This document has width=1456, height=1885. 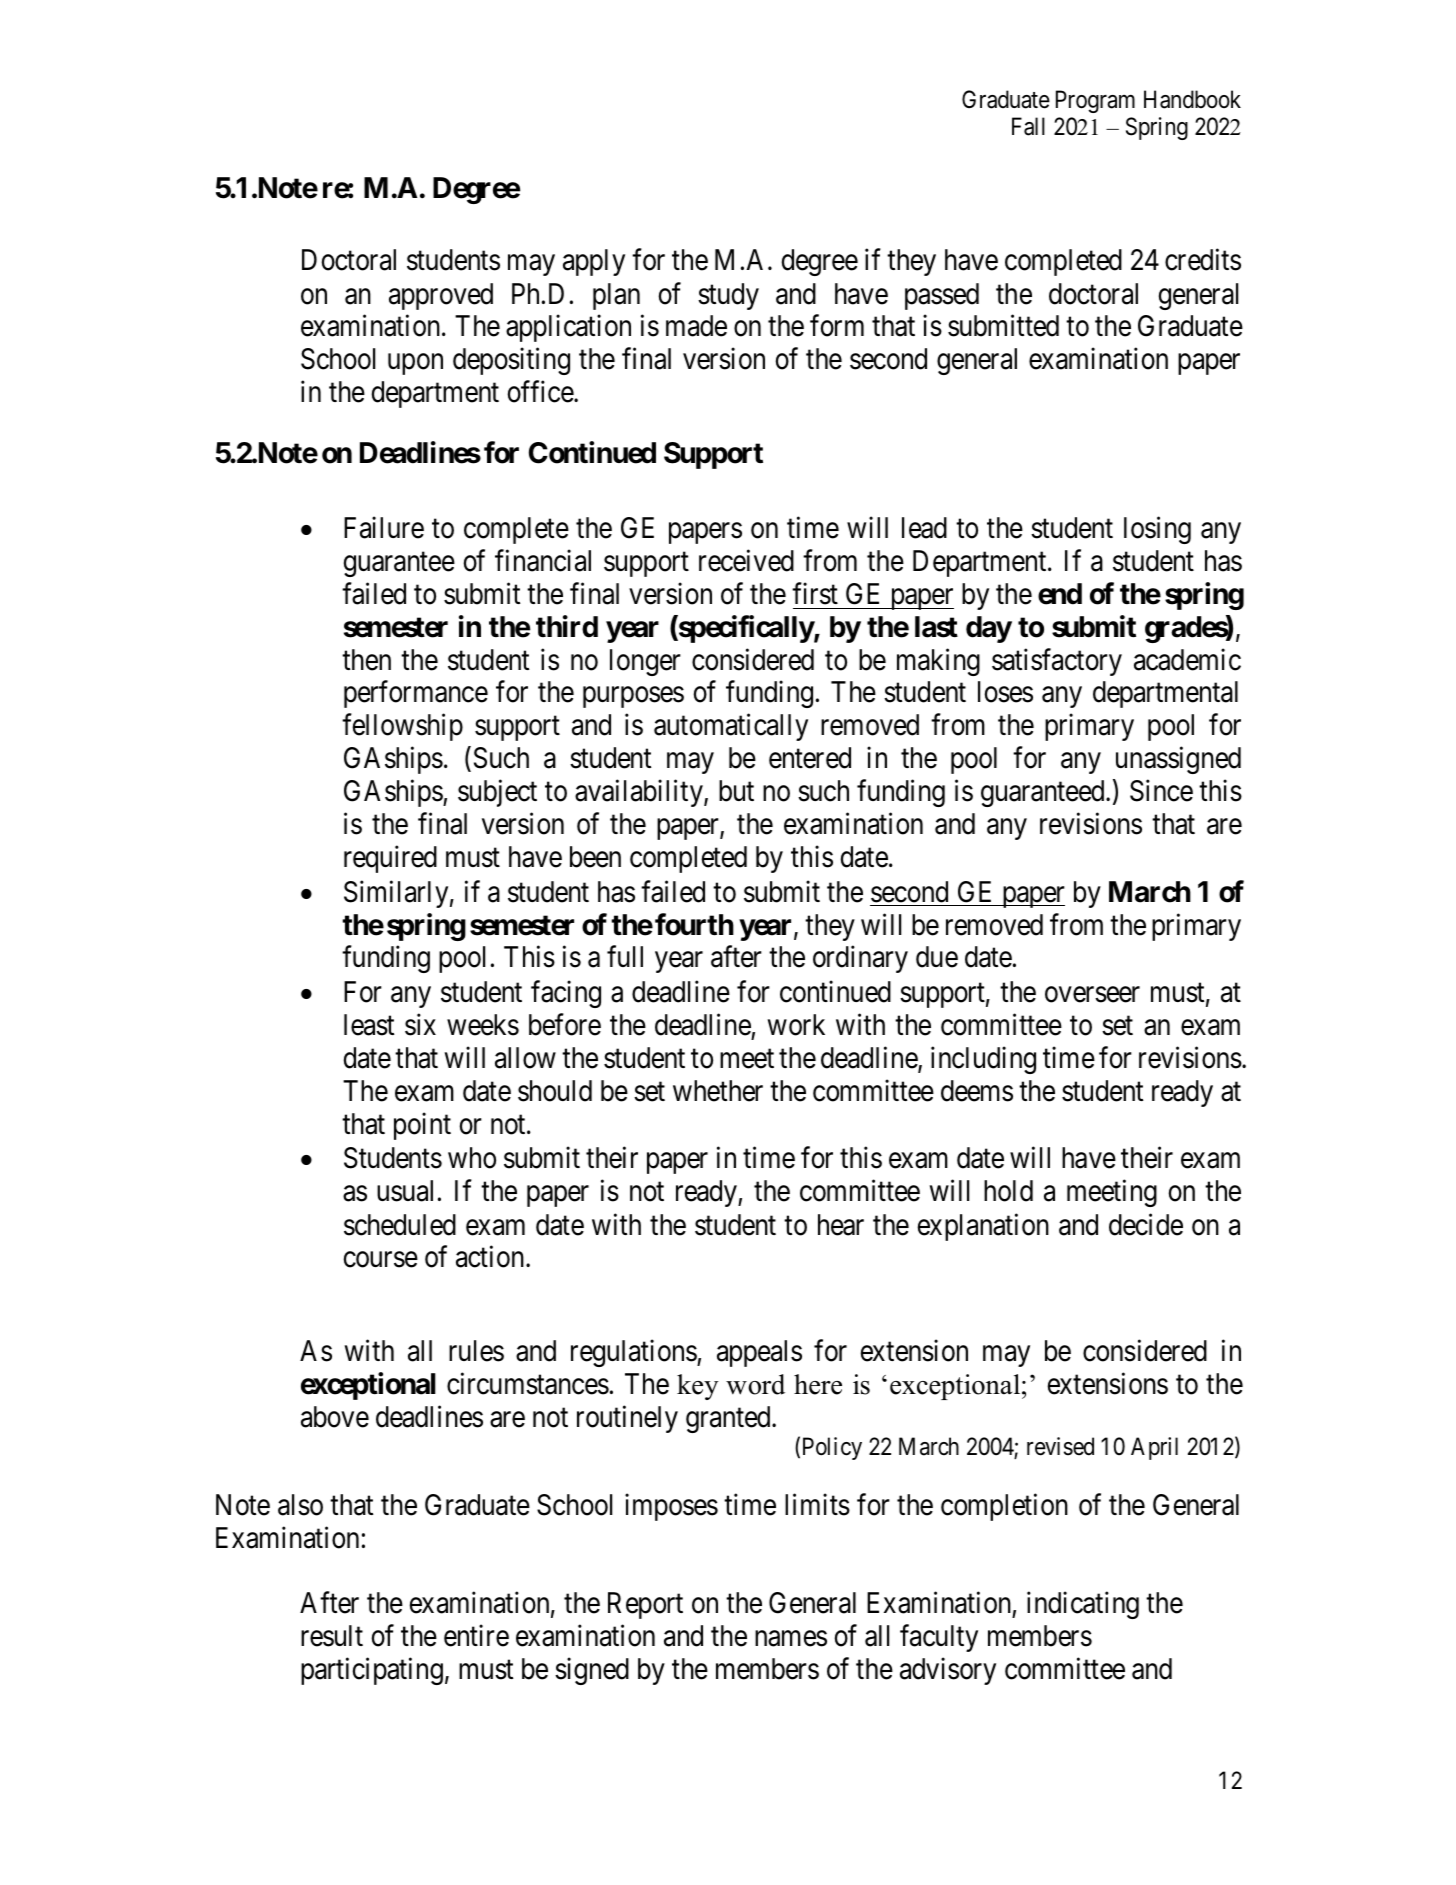 What do you see at coordinates (728, 296) in the document?
I see `study` at bounding box center [728, 296].
